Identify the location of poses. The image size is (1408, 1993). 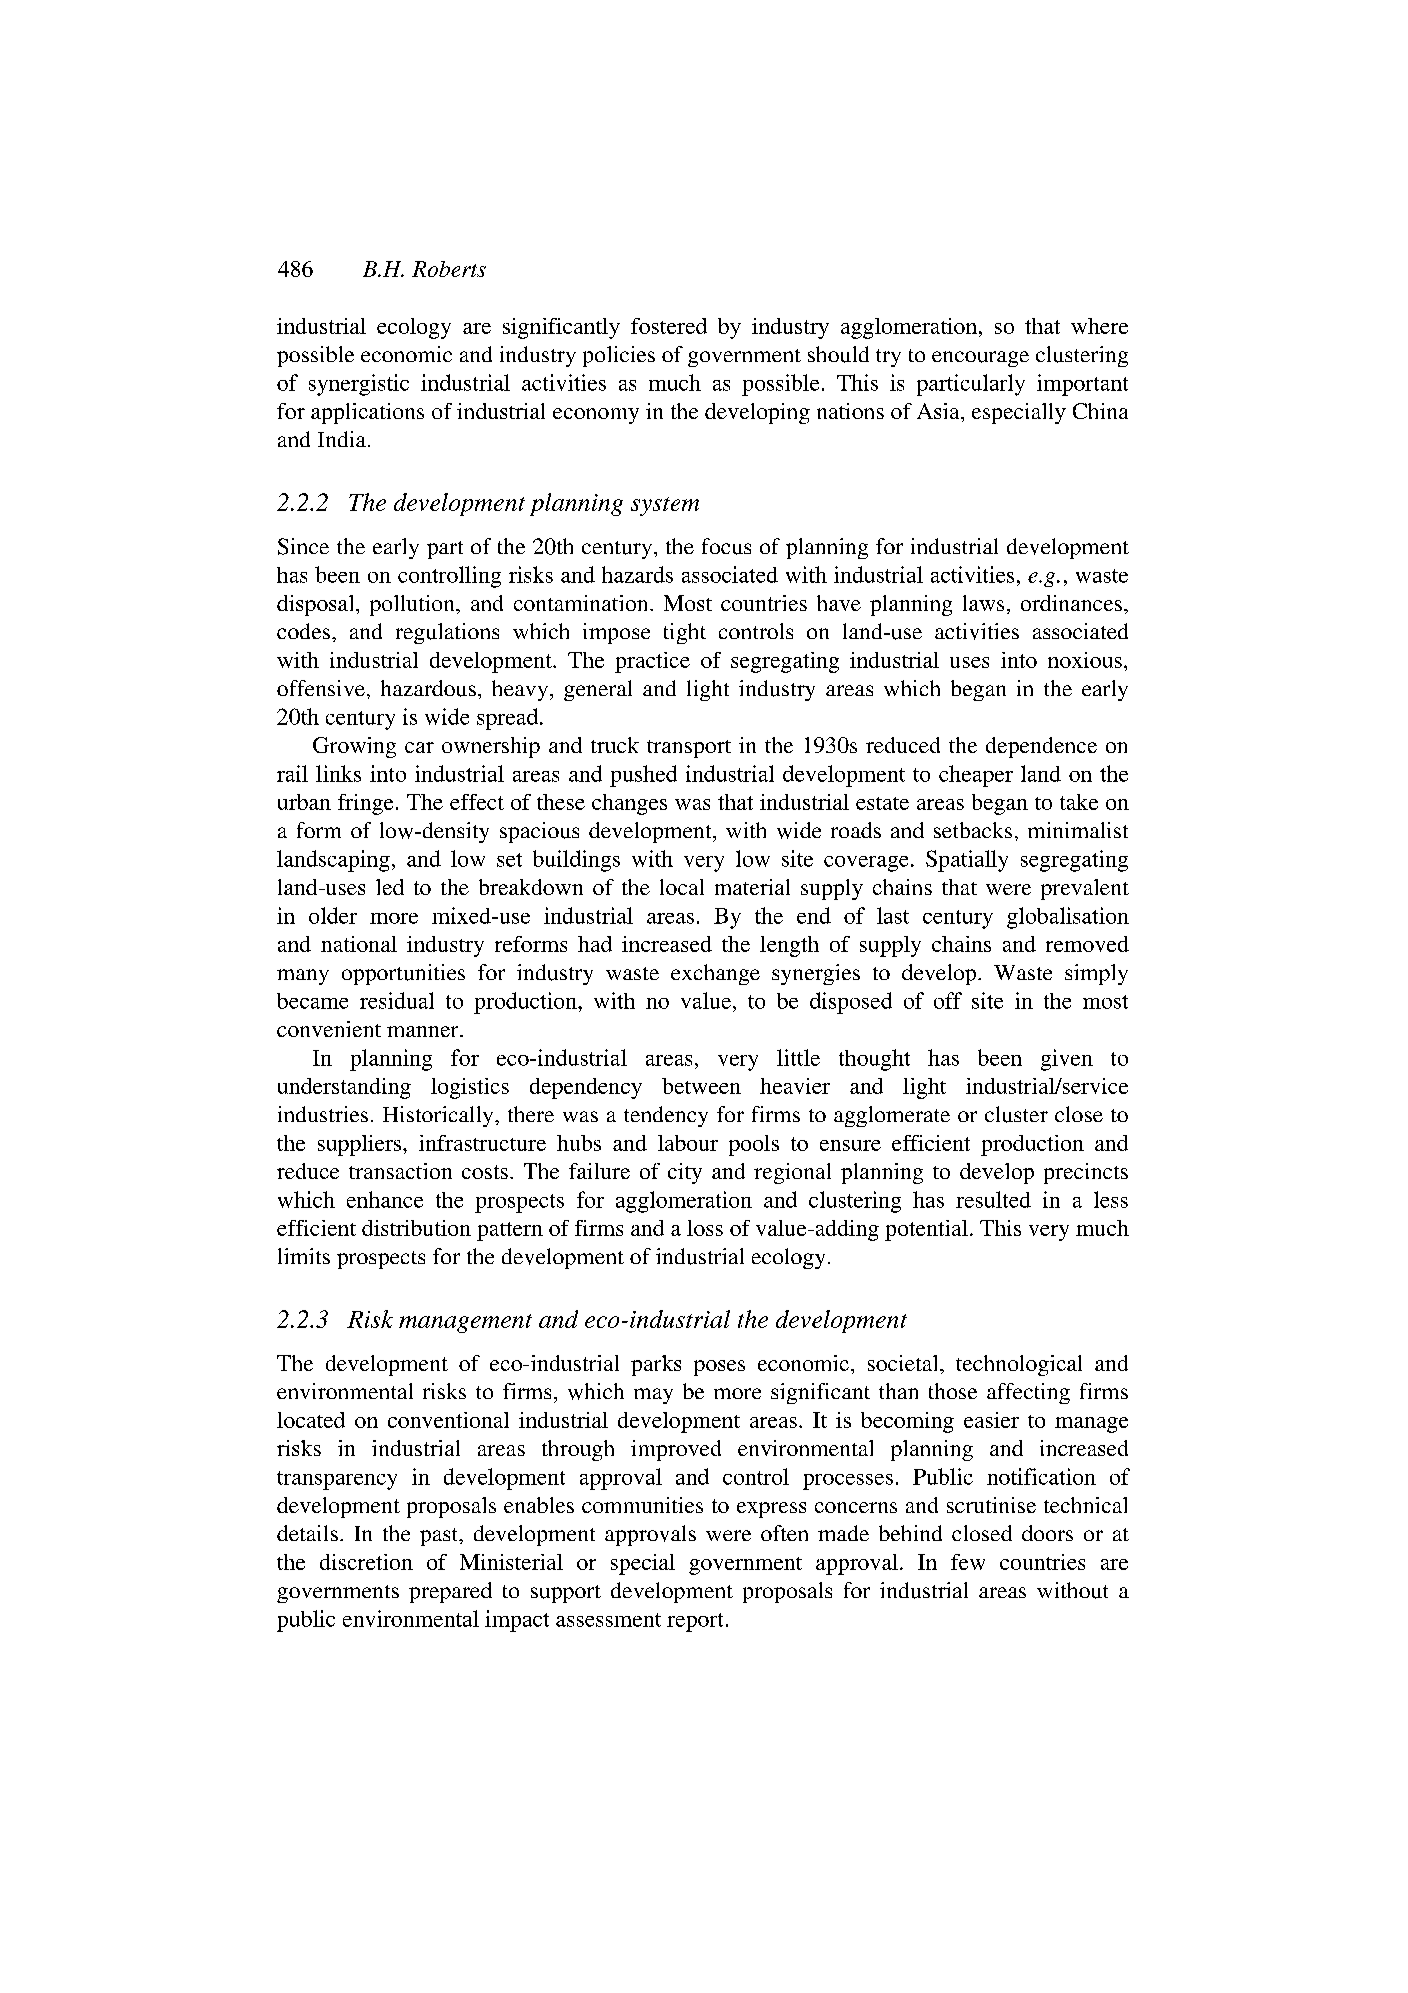
(719, 1368).
